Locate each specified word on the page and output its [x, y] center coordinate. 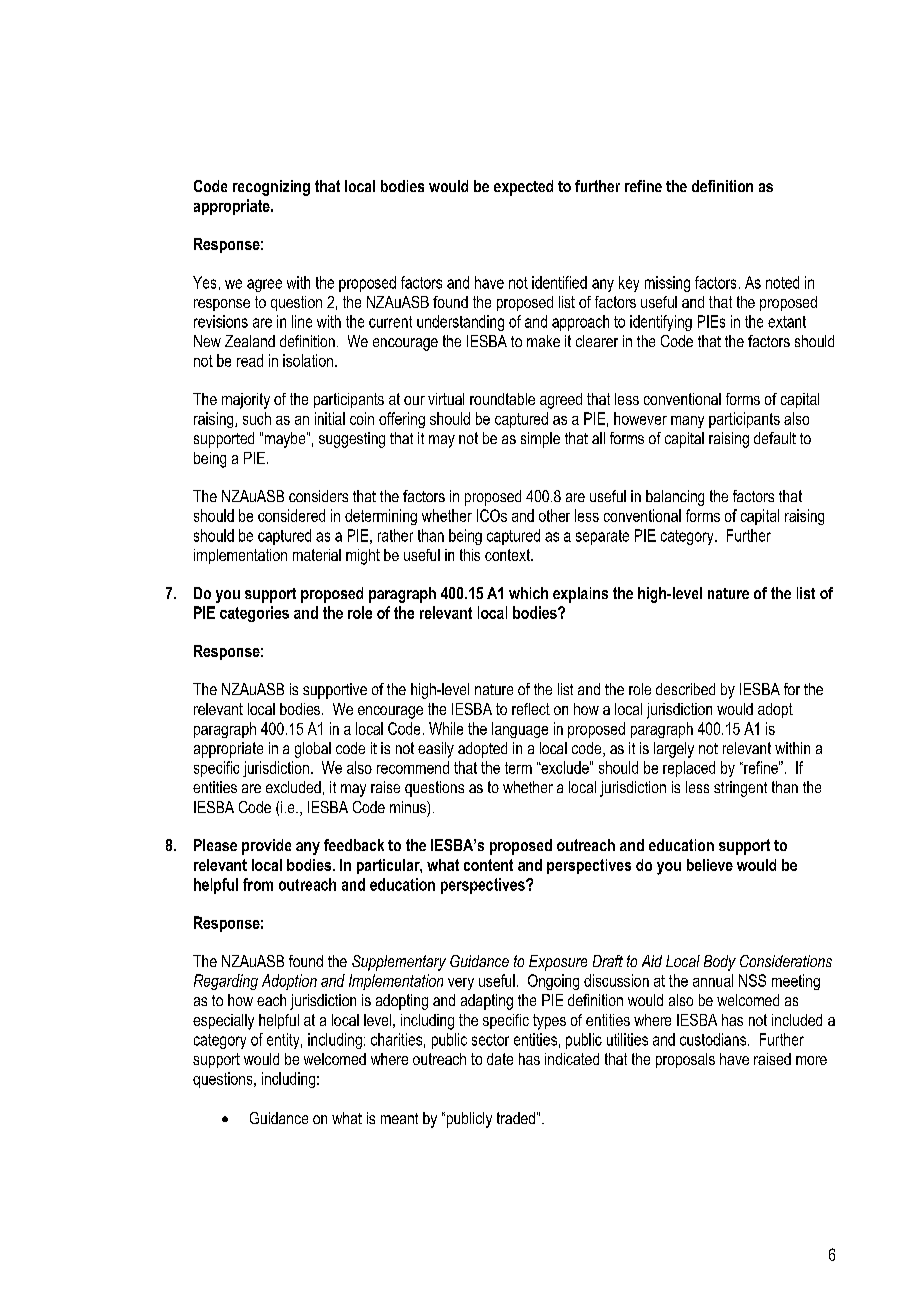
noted [782, 282]
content [488, 865]
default [775, 438]
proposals [685, 1060]
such [257, 418]
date [500, 1059]
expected [523, 188]
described [685, 689]
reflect [531, 709]
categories [254, 614]
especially [223, 1022]
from [258, 884]
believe [710, 865]
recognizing [271, 188]
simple [540, 440]
